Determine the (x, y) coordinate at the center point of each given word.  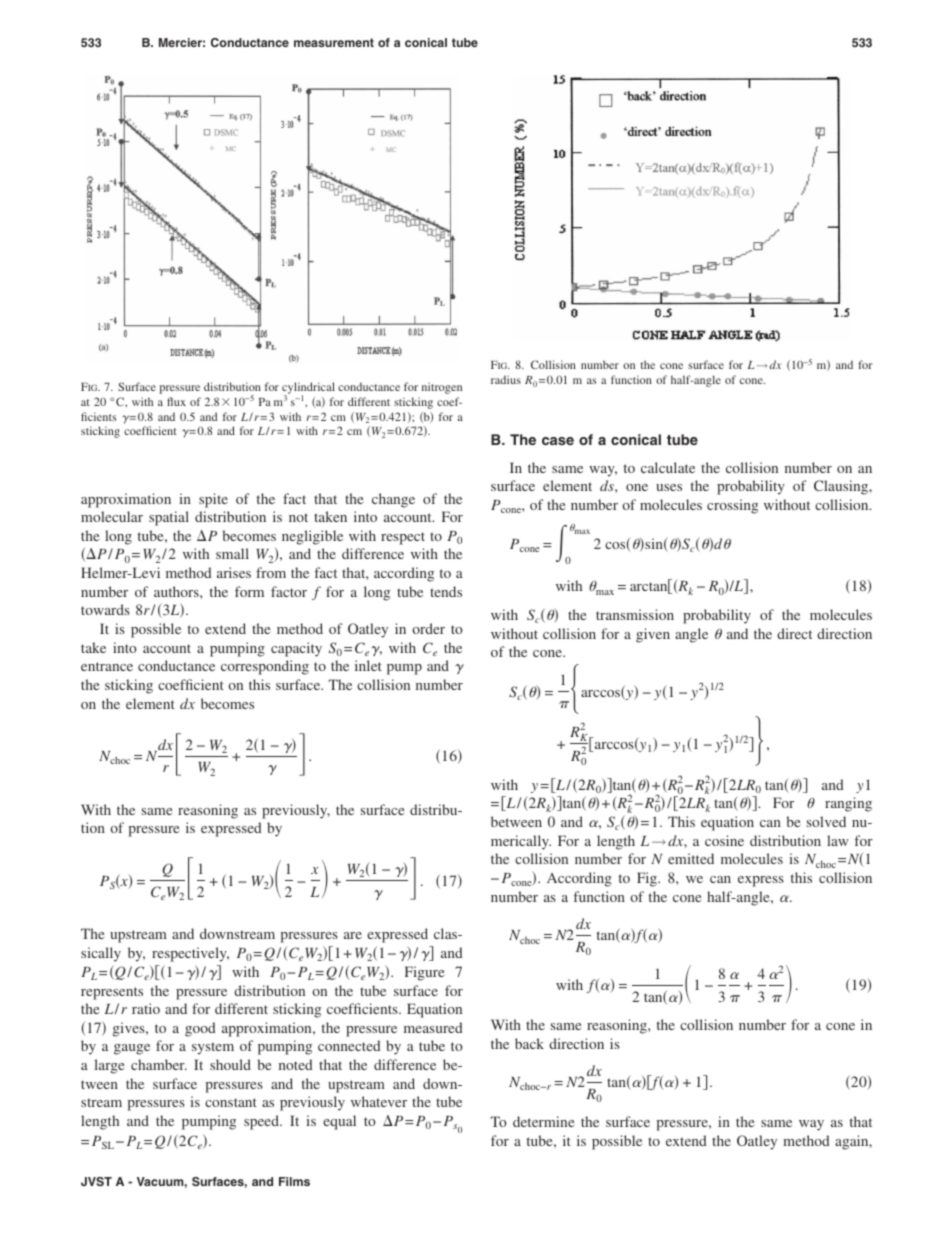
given (653, 635)
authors (177, 591)
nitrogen (442, 388)
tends (446, 591)
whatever (379, 1101)
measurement (334, 42)
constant (231, 1102)
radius (506, 379)
